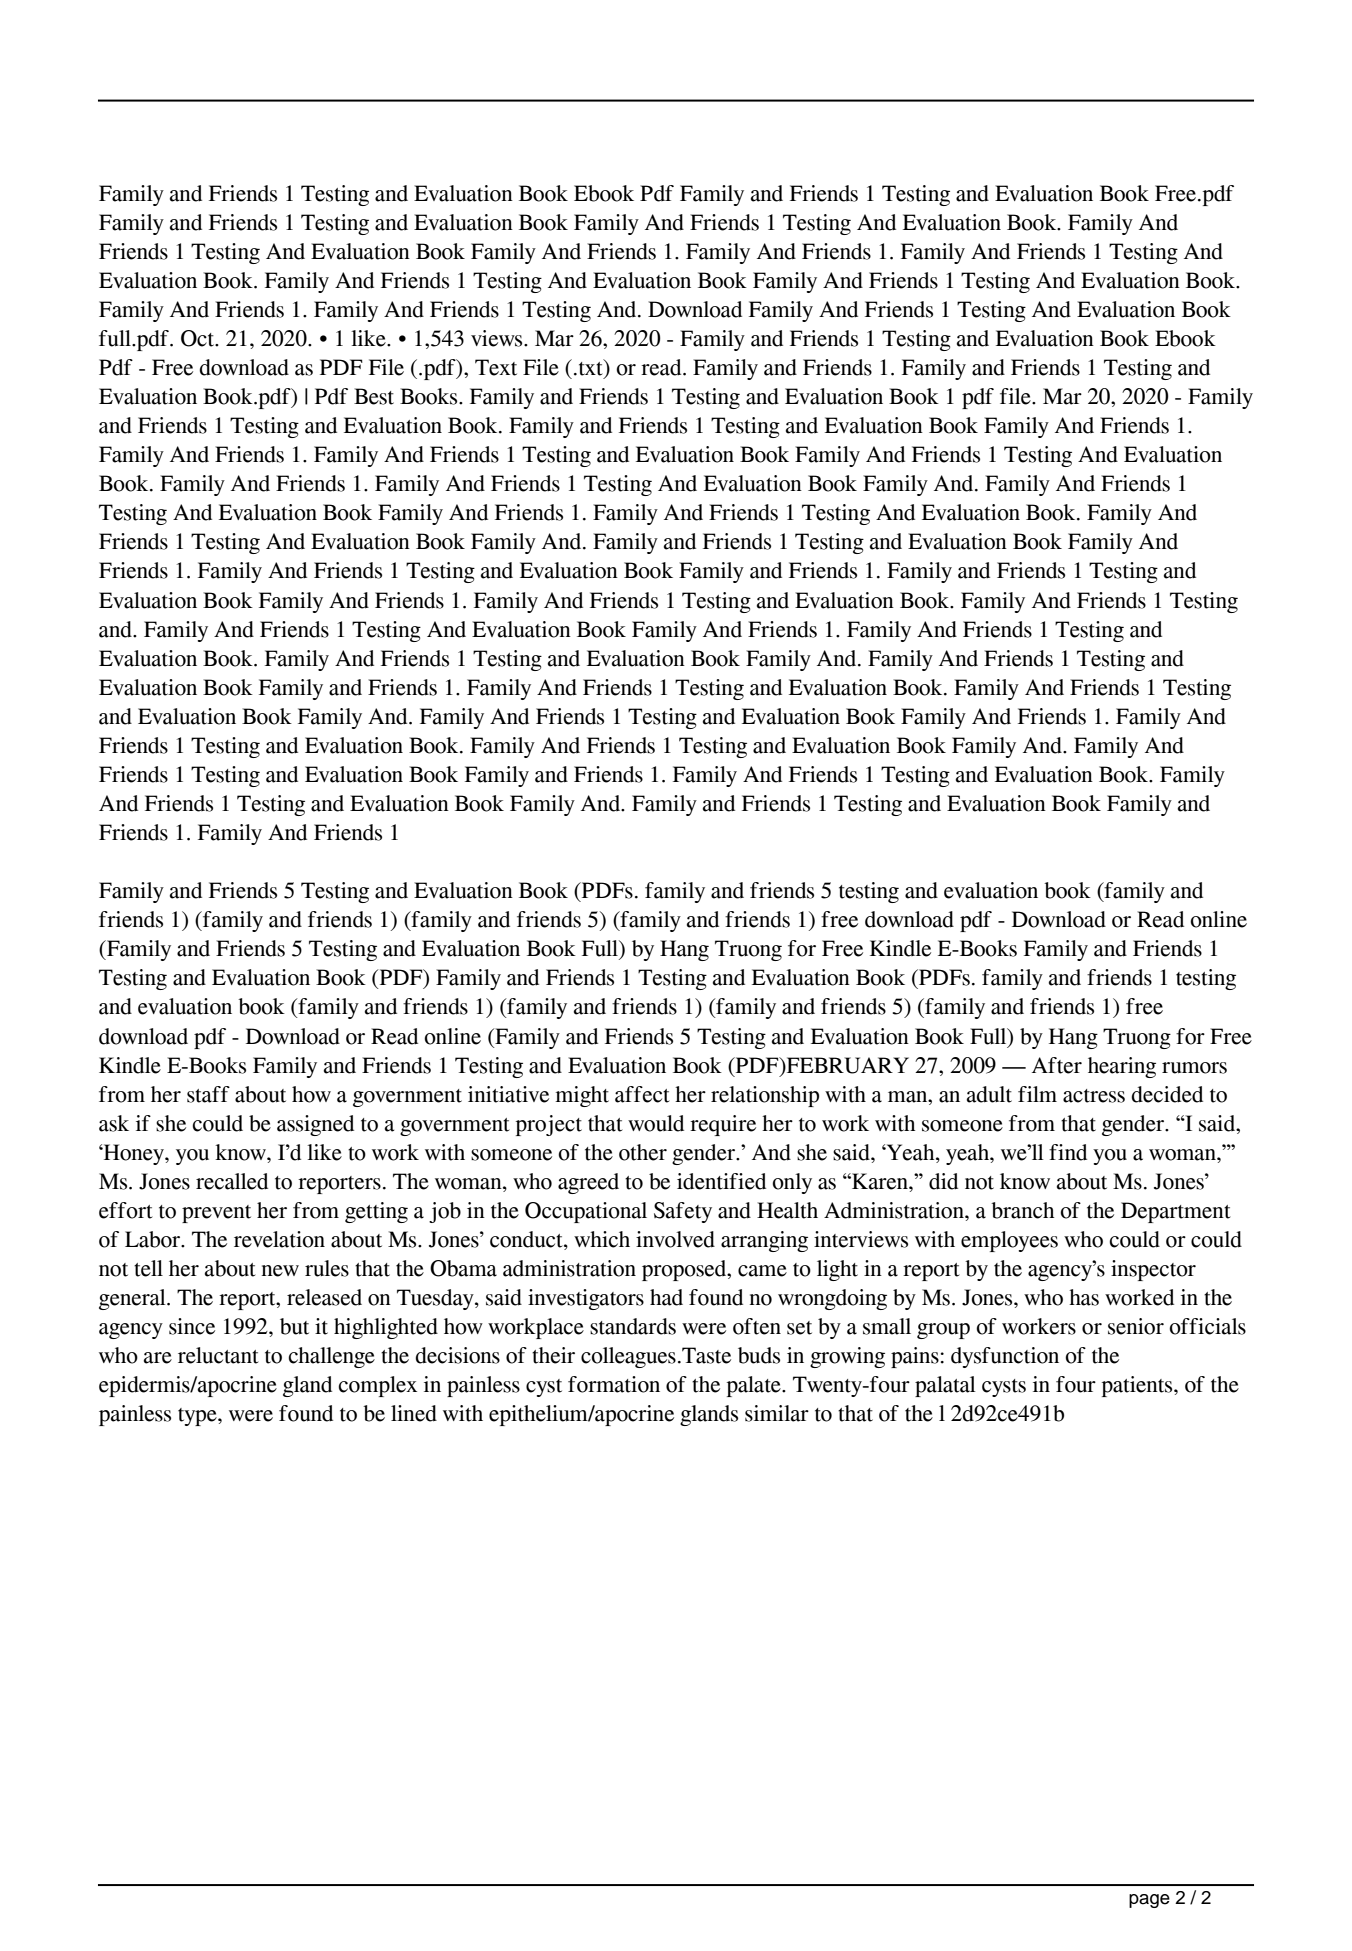 This document has width=1352, height=1951. What do you see at coordinates (1149, 1901) in the document?
I see `page` at bounding box center [1149, 1901].
